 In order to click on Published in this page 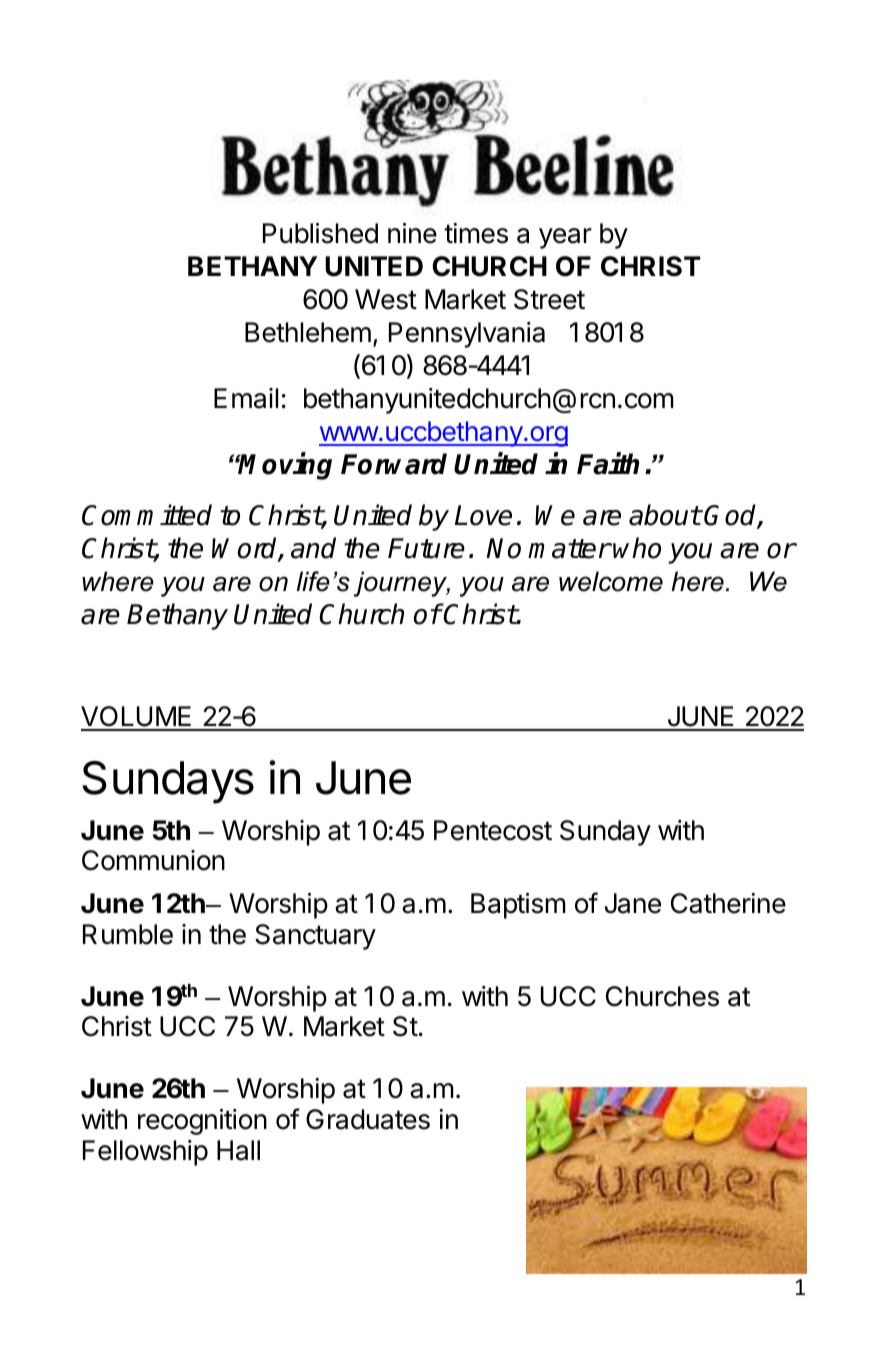, I will do `click(320, 233)`.
